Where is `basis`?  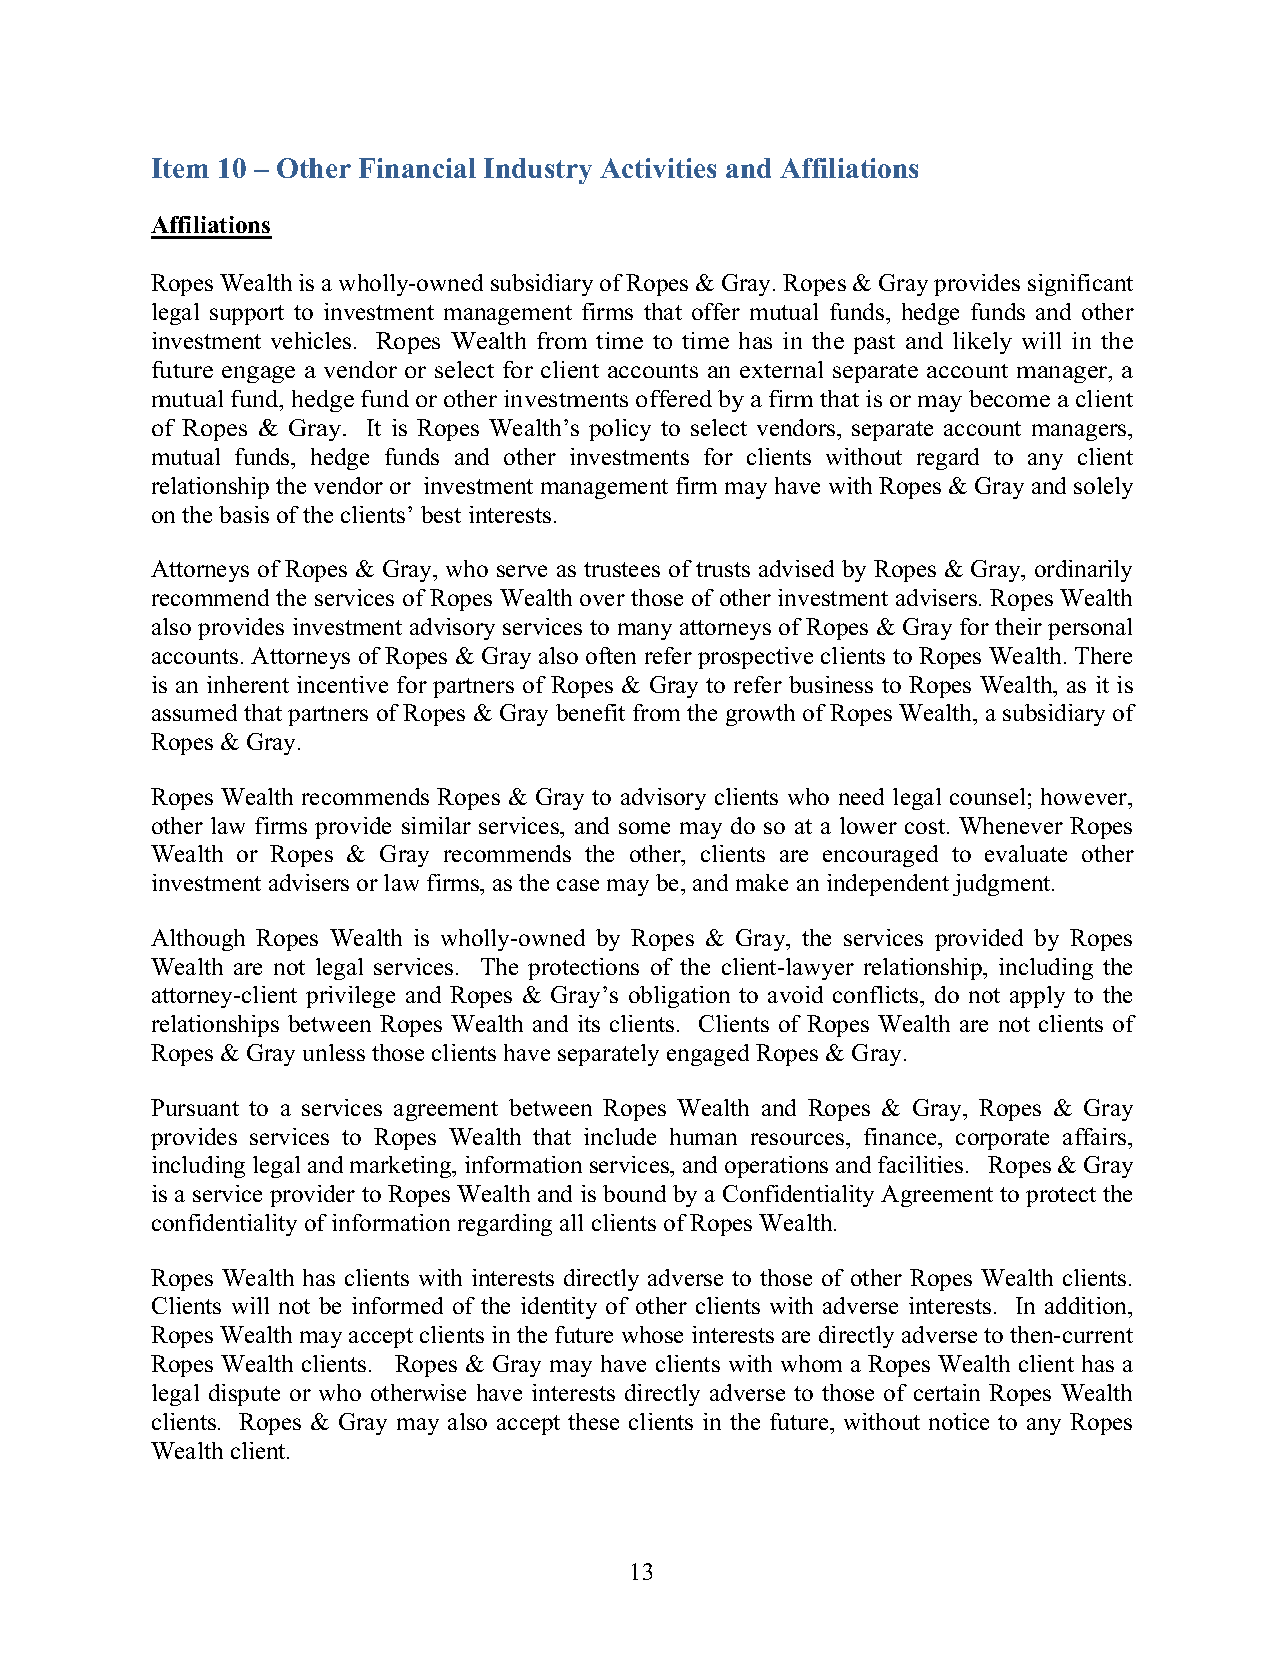
basis is located at coordinates (244, 514).
